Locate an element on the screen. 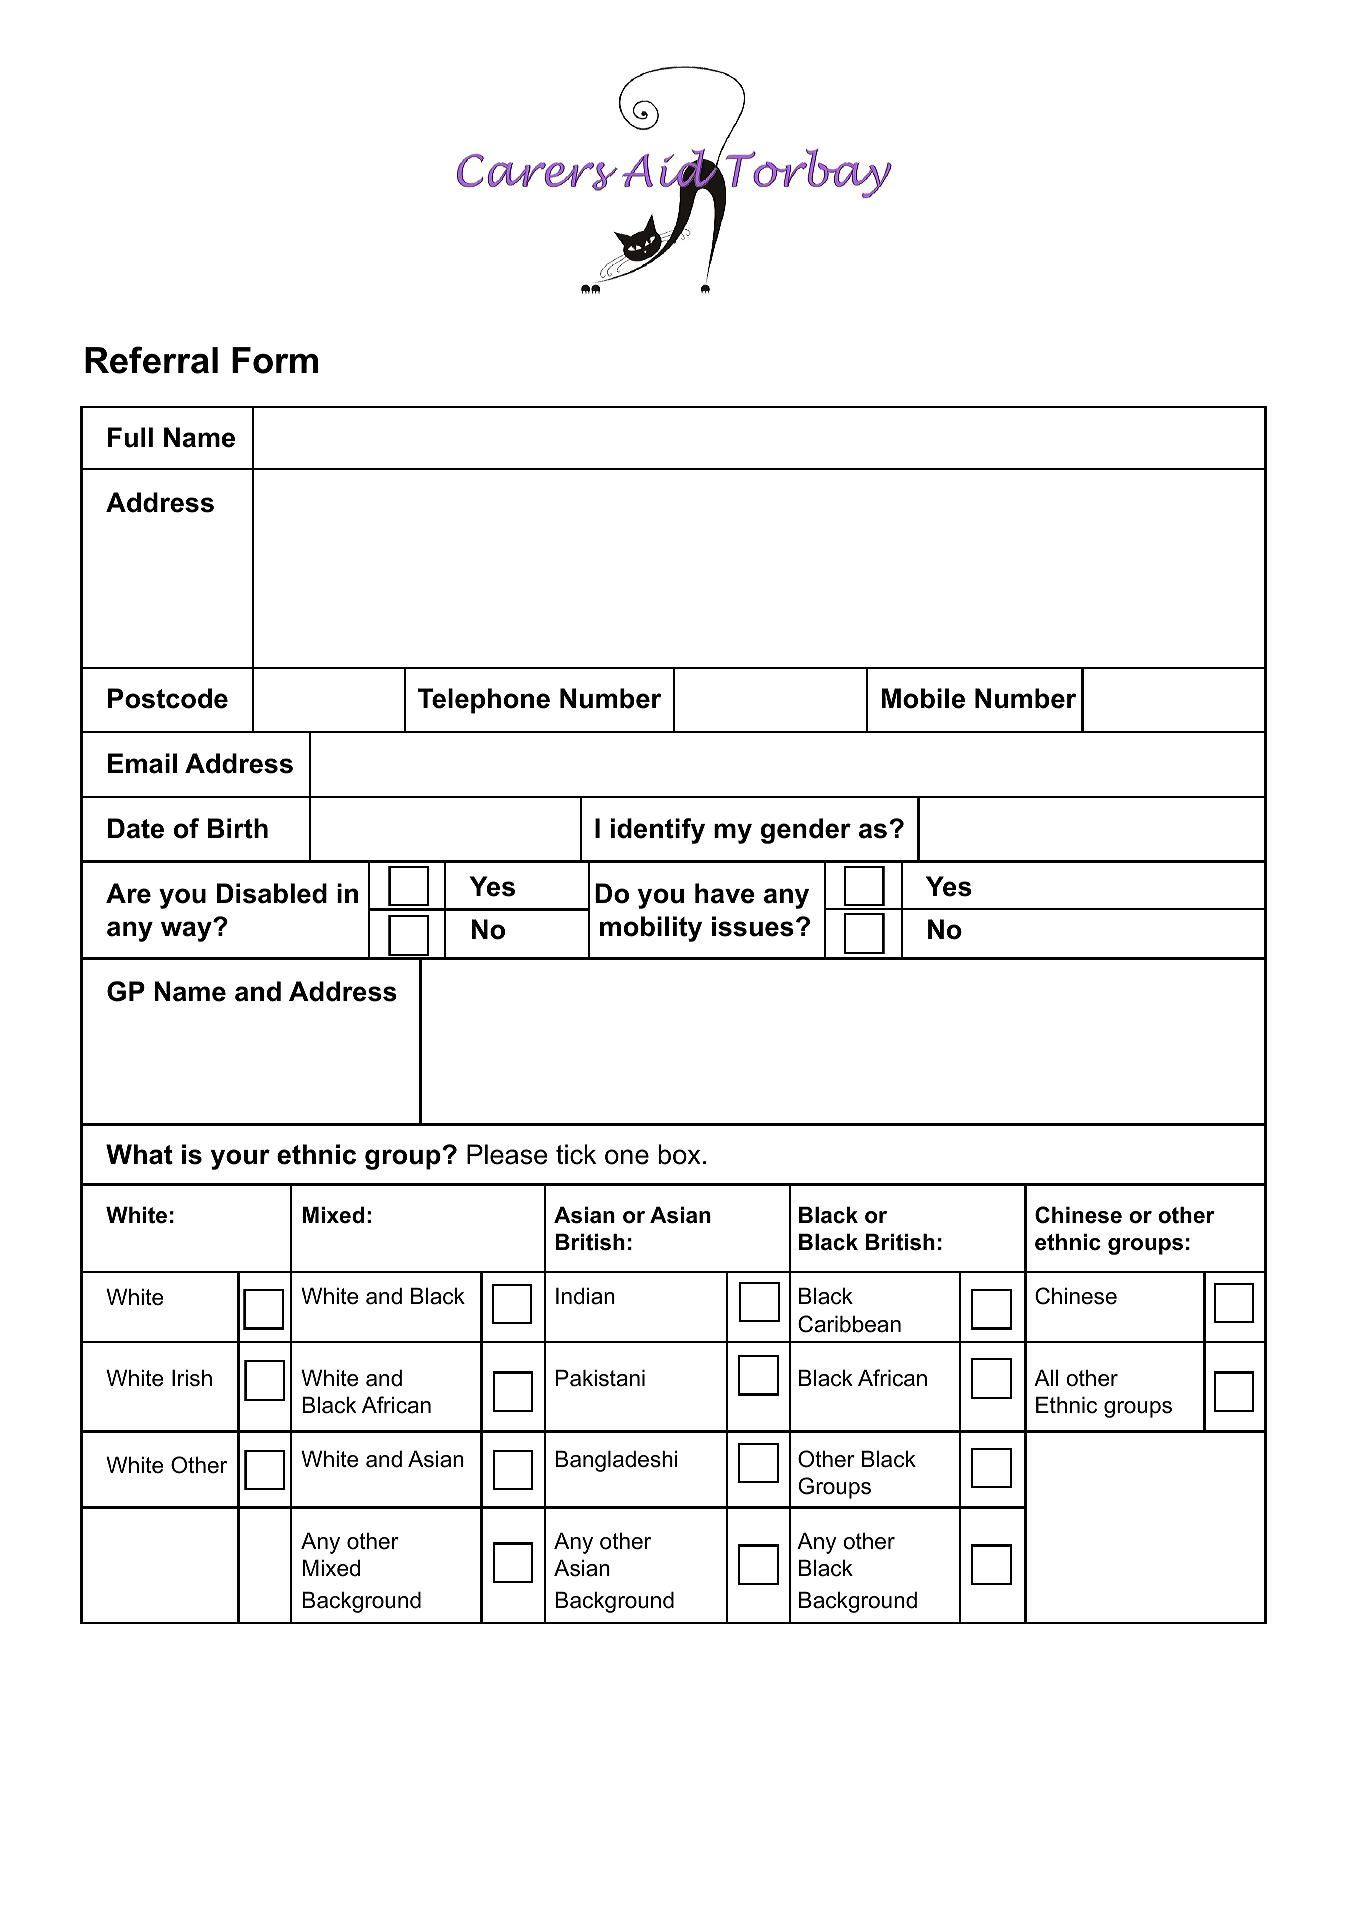  Telephone is located at coordinates (484, 701).
